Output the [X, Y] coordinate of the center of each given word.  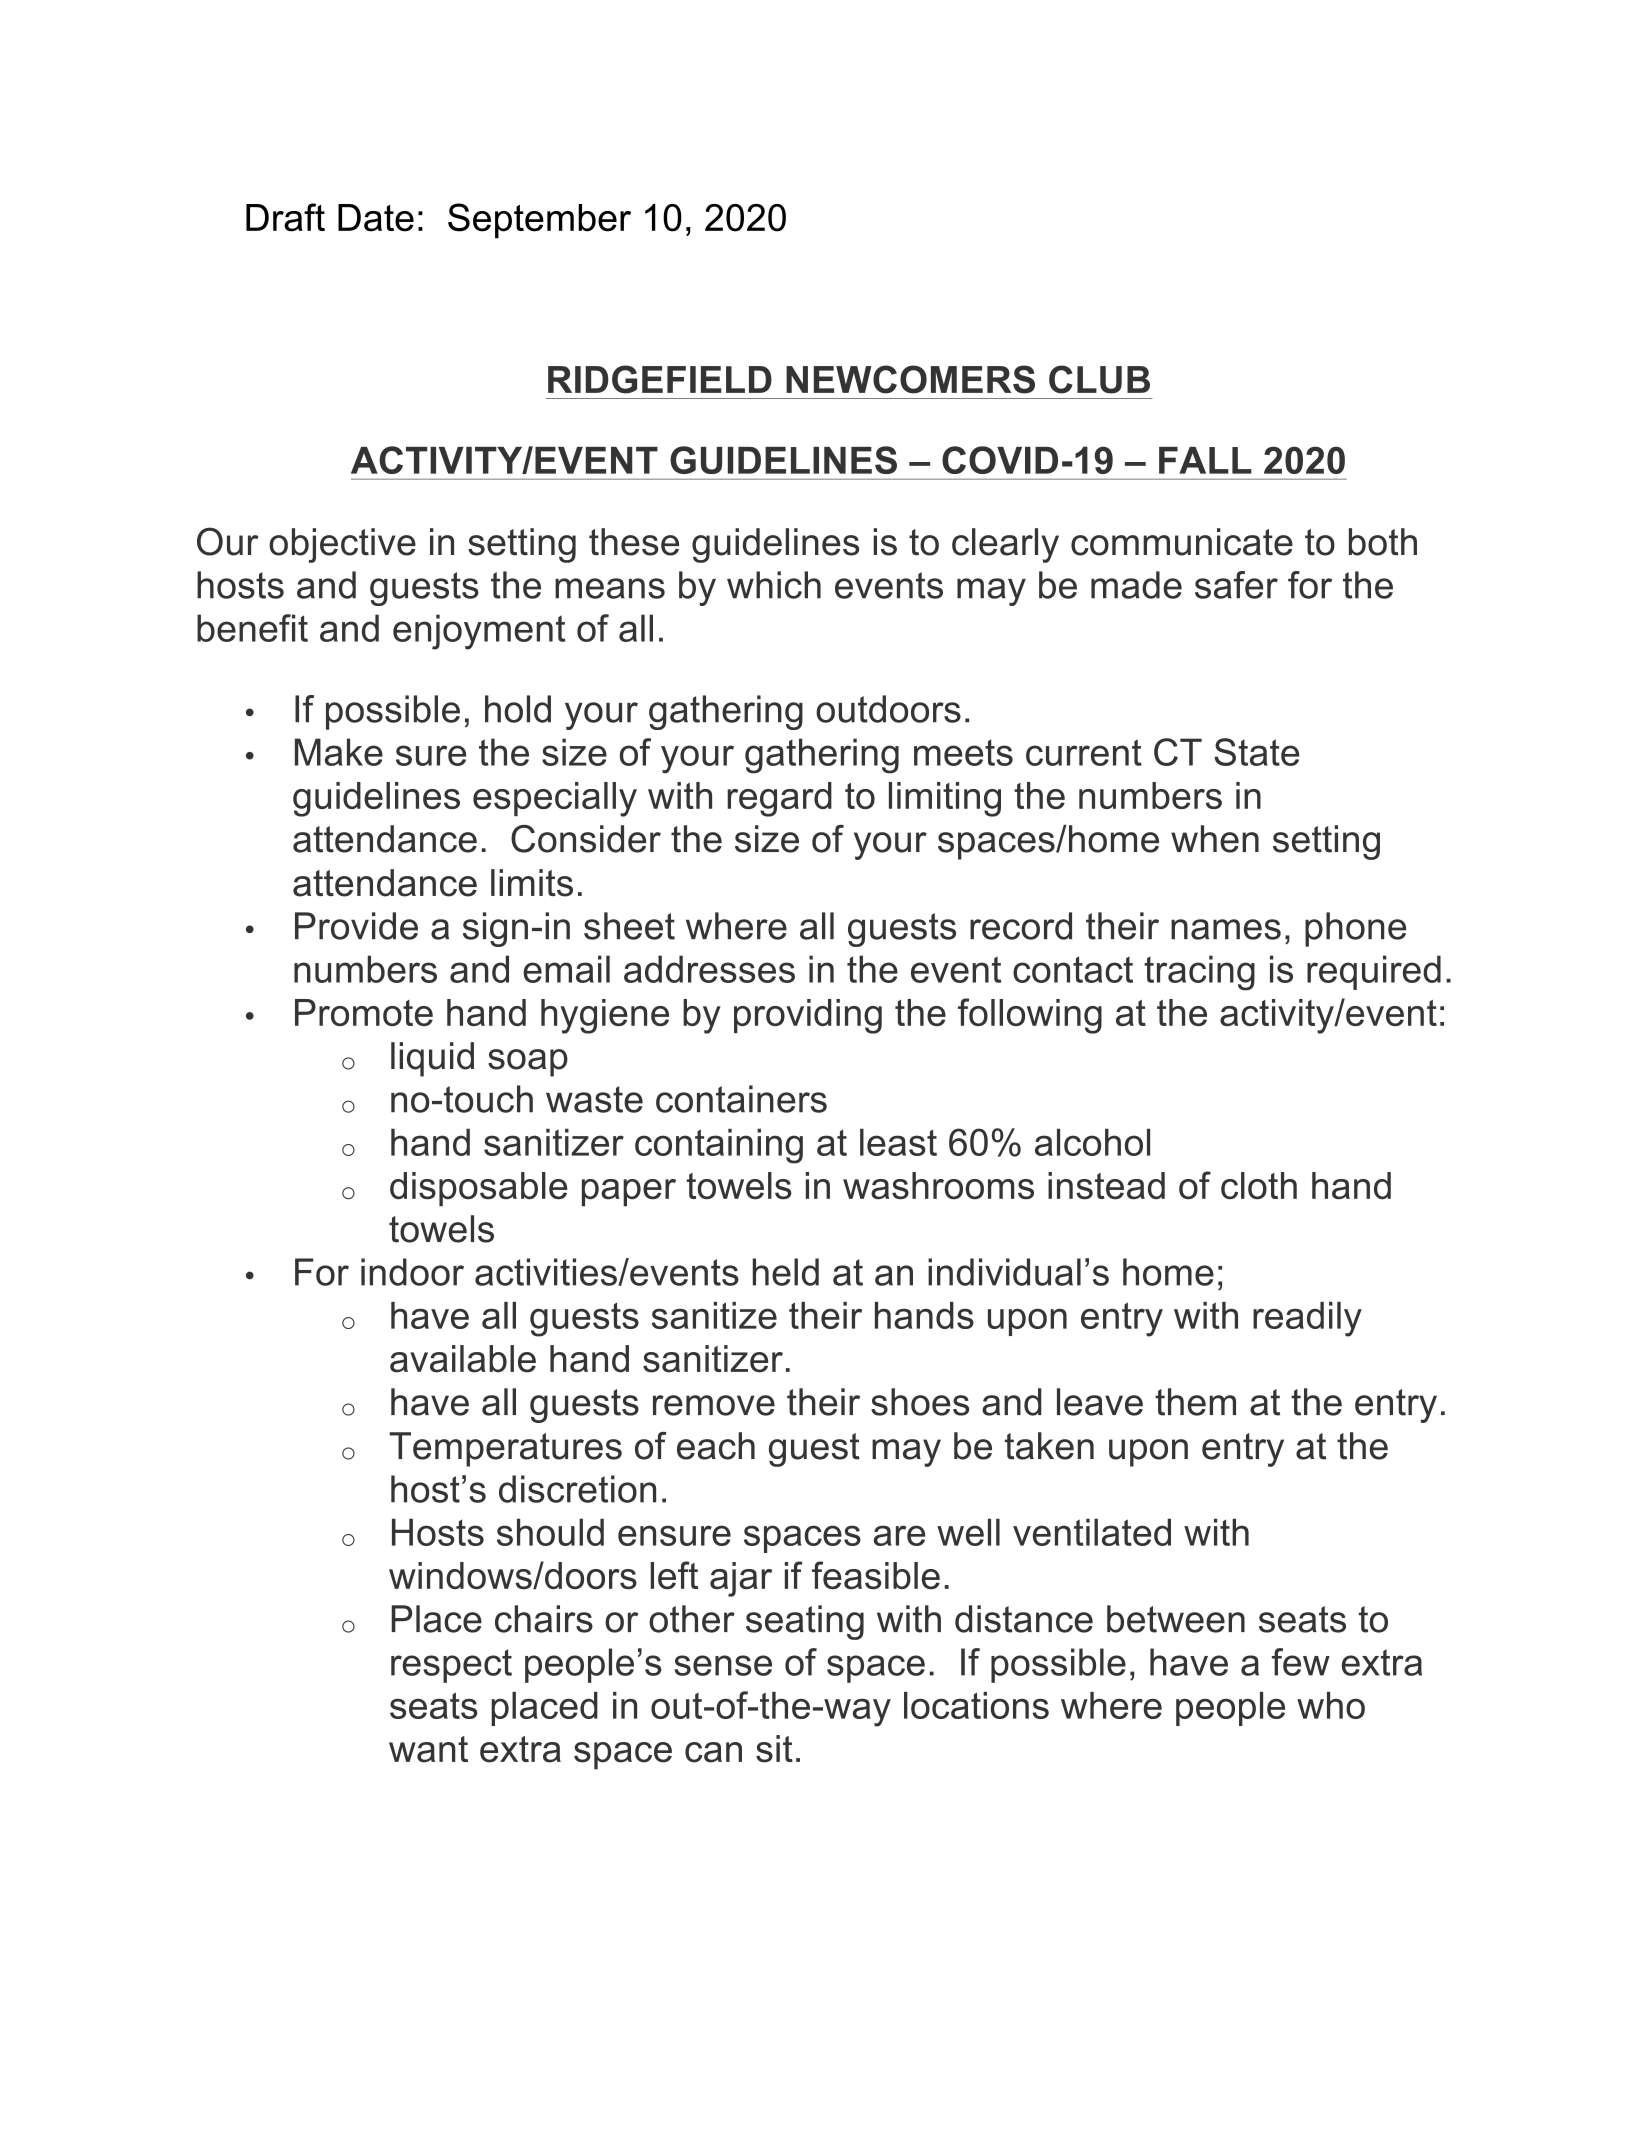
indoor [412, 1272]
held [786, 1272]
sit [774, 1749]
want [428, 1749]
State [1256, 752]
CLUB [1099, 379]
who [1331, 1705]
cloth [1259, 1186]
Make [339, 752]
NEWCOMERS [910, 379]
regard [779, 799]
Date [376, 218]
